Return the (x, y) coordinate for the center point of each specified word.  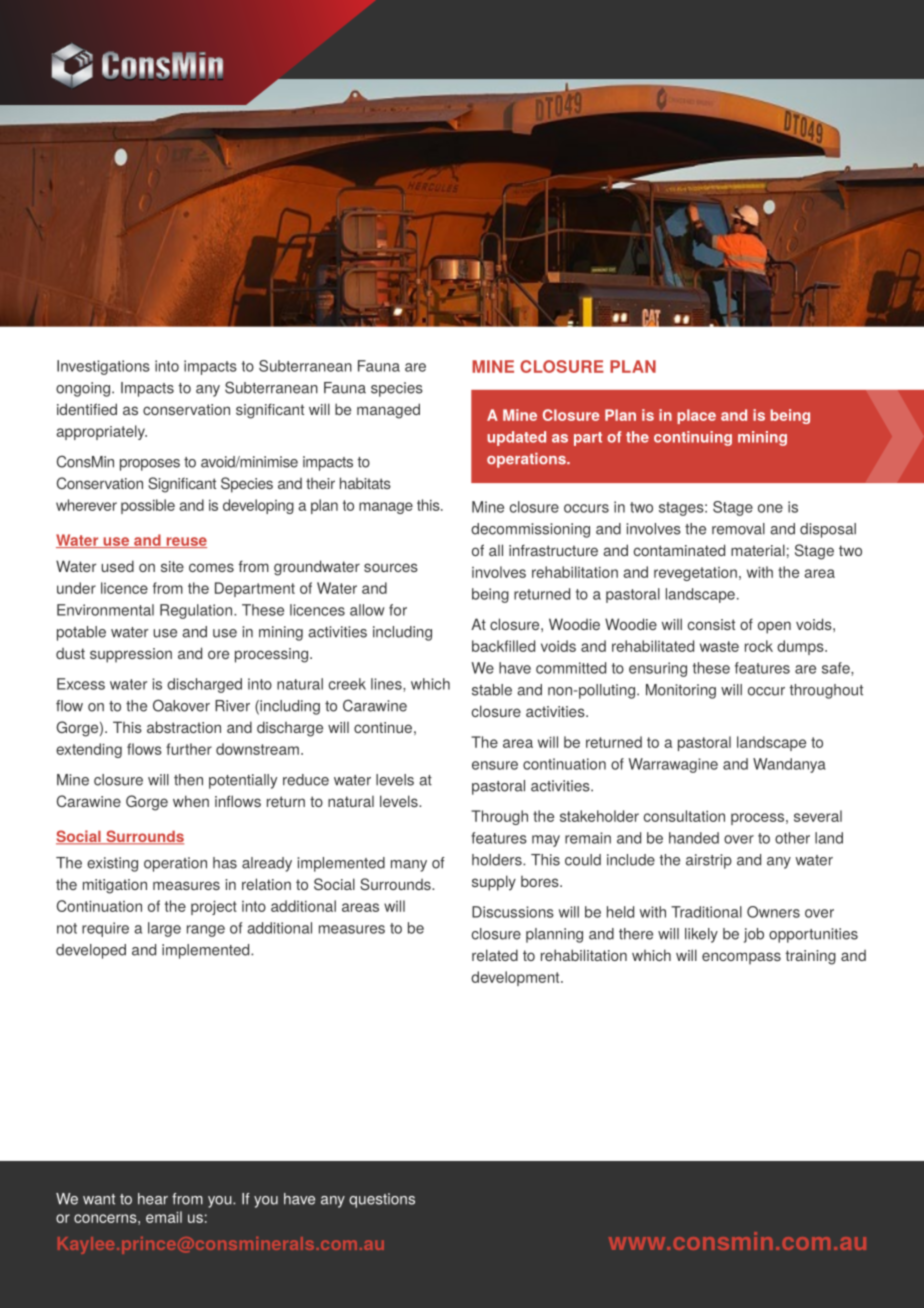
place (696, 416)
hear (153, 1199)
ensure (495, 765)
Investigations (103, 367)
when (191, 801)
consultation (684, 816)
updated (516, 438)
